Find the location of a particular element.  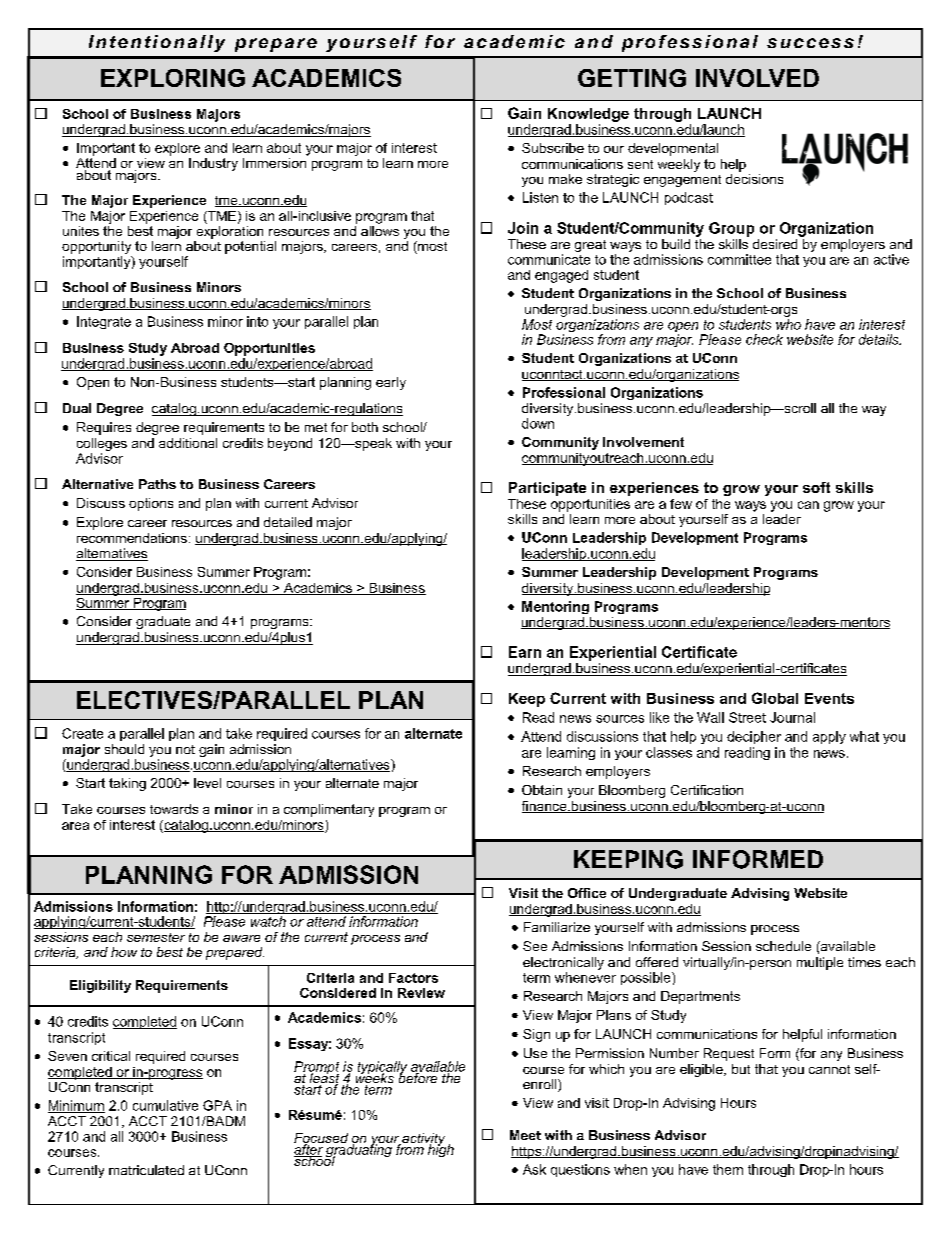

cumulative is located at coordinates (165, 1105).
